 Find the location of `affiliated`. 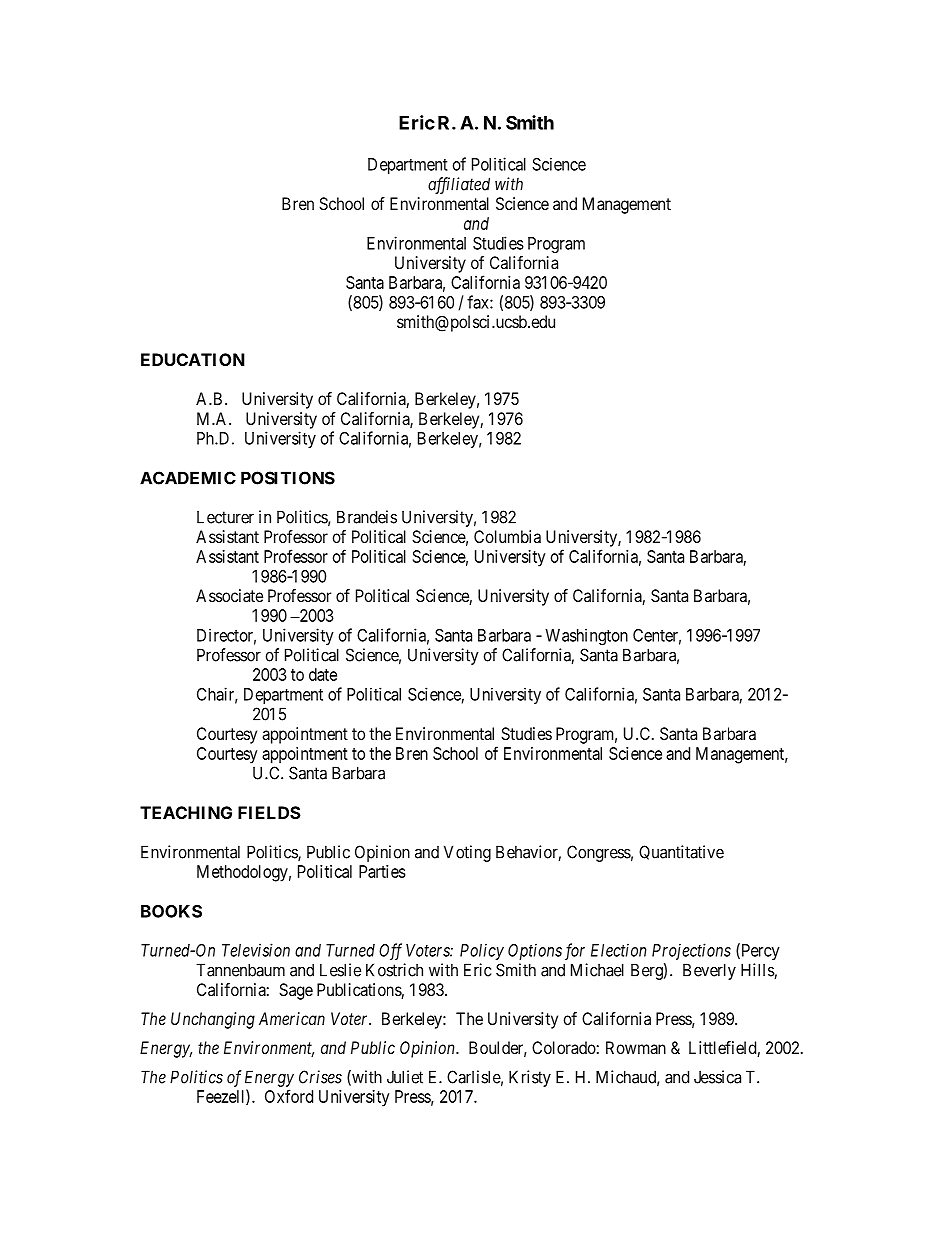

affiliated is located at coordinates (459, 185).
